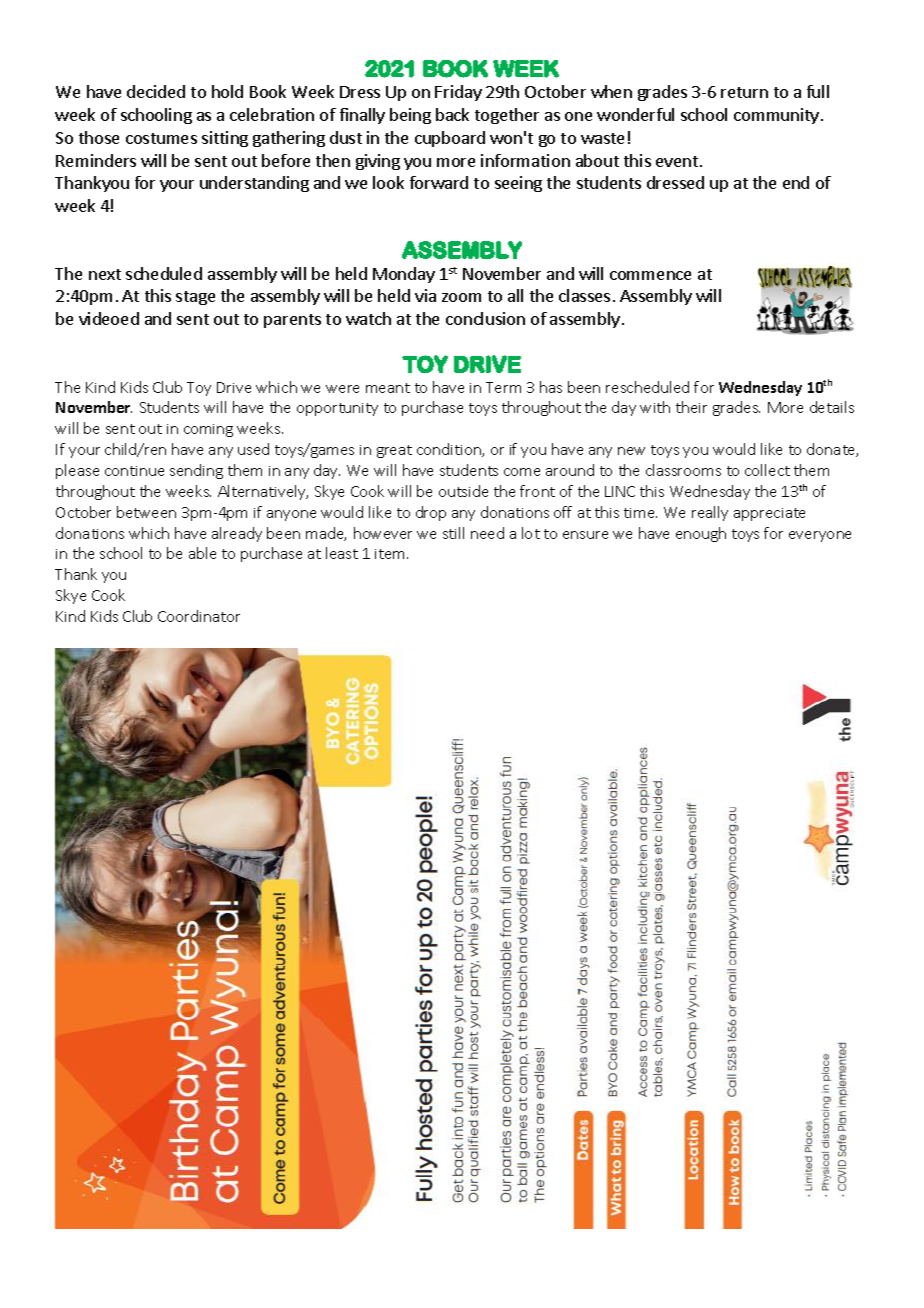 Image resolution: width=924 pixels, height=1308 pixels. What do you see at coordinates (156, 91) in the image?
I see `decided` at bounding box center [156, 91].
